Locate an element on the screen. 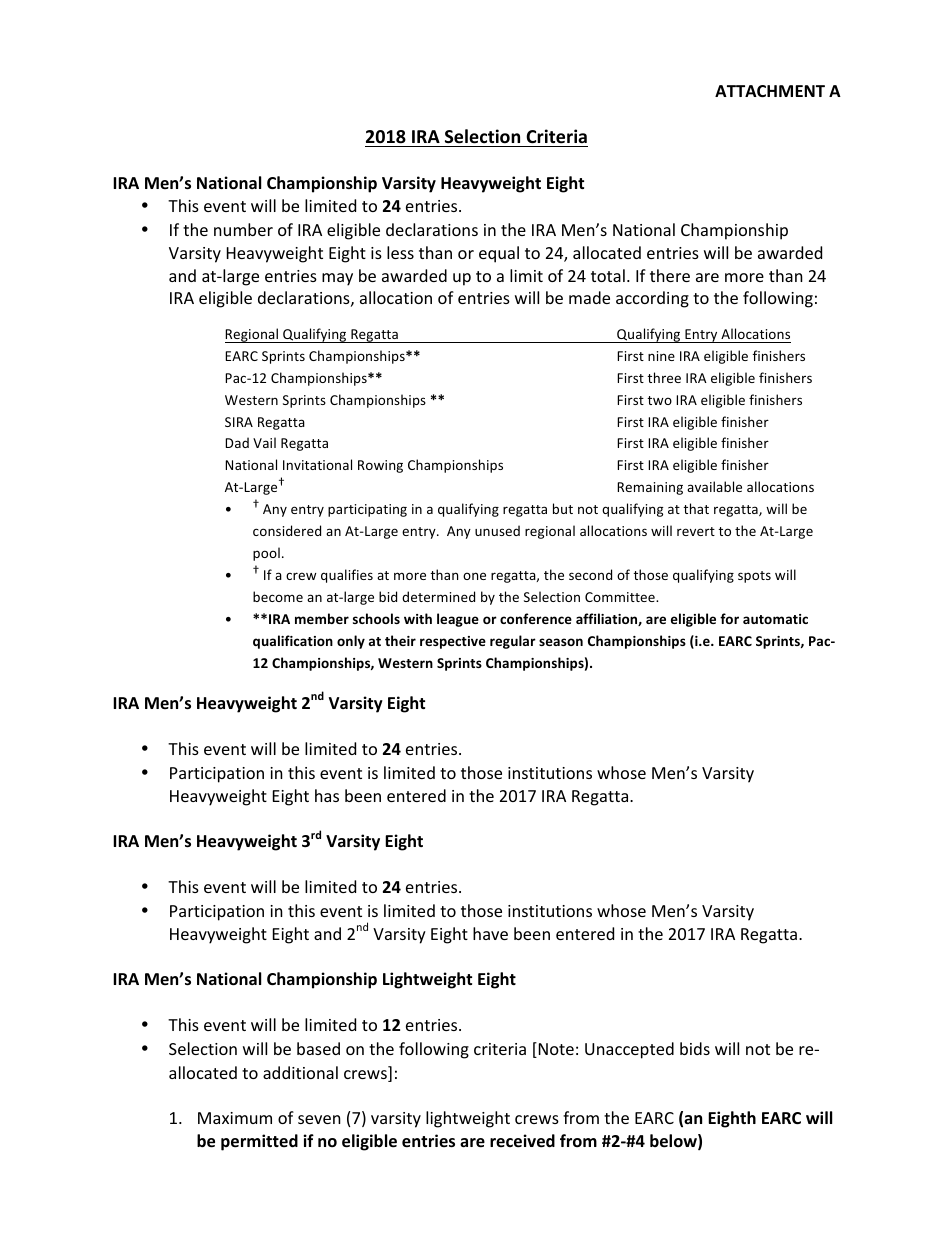  have is located at coordinates (490, 933).
